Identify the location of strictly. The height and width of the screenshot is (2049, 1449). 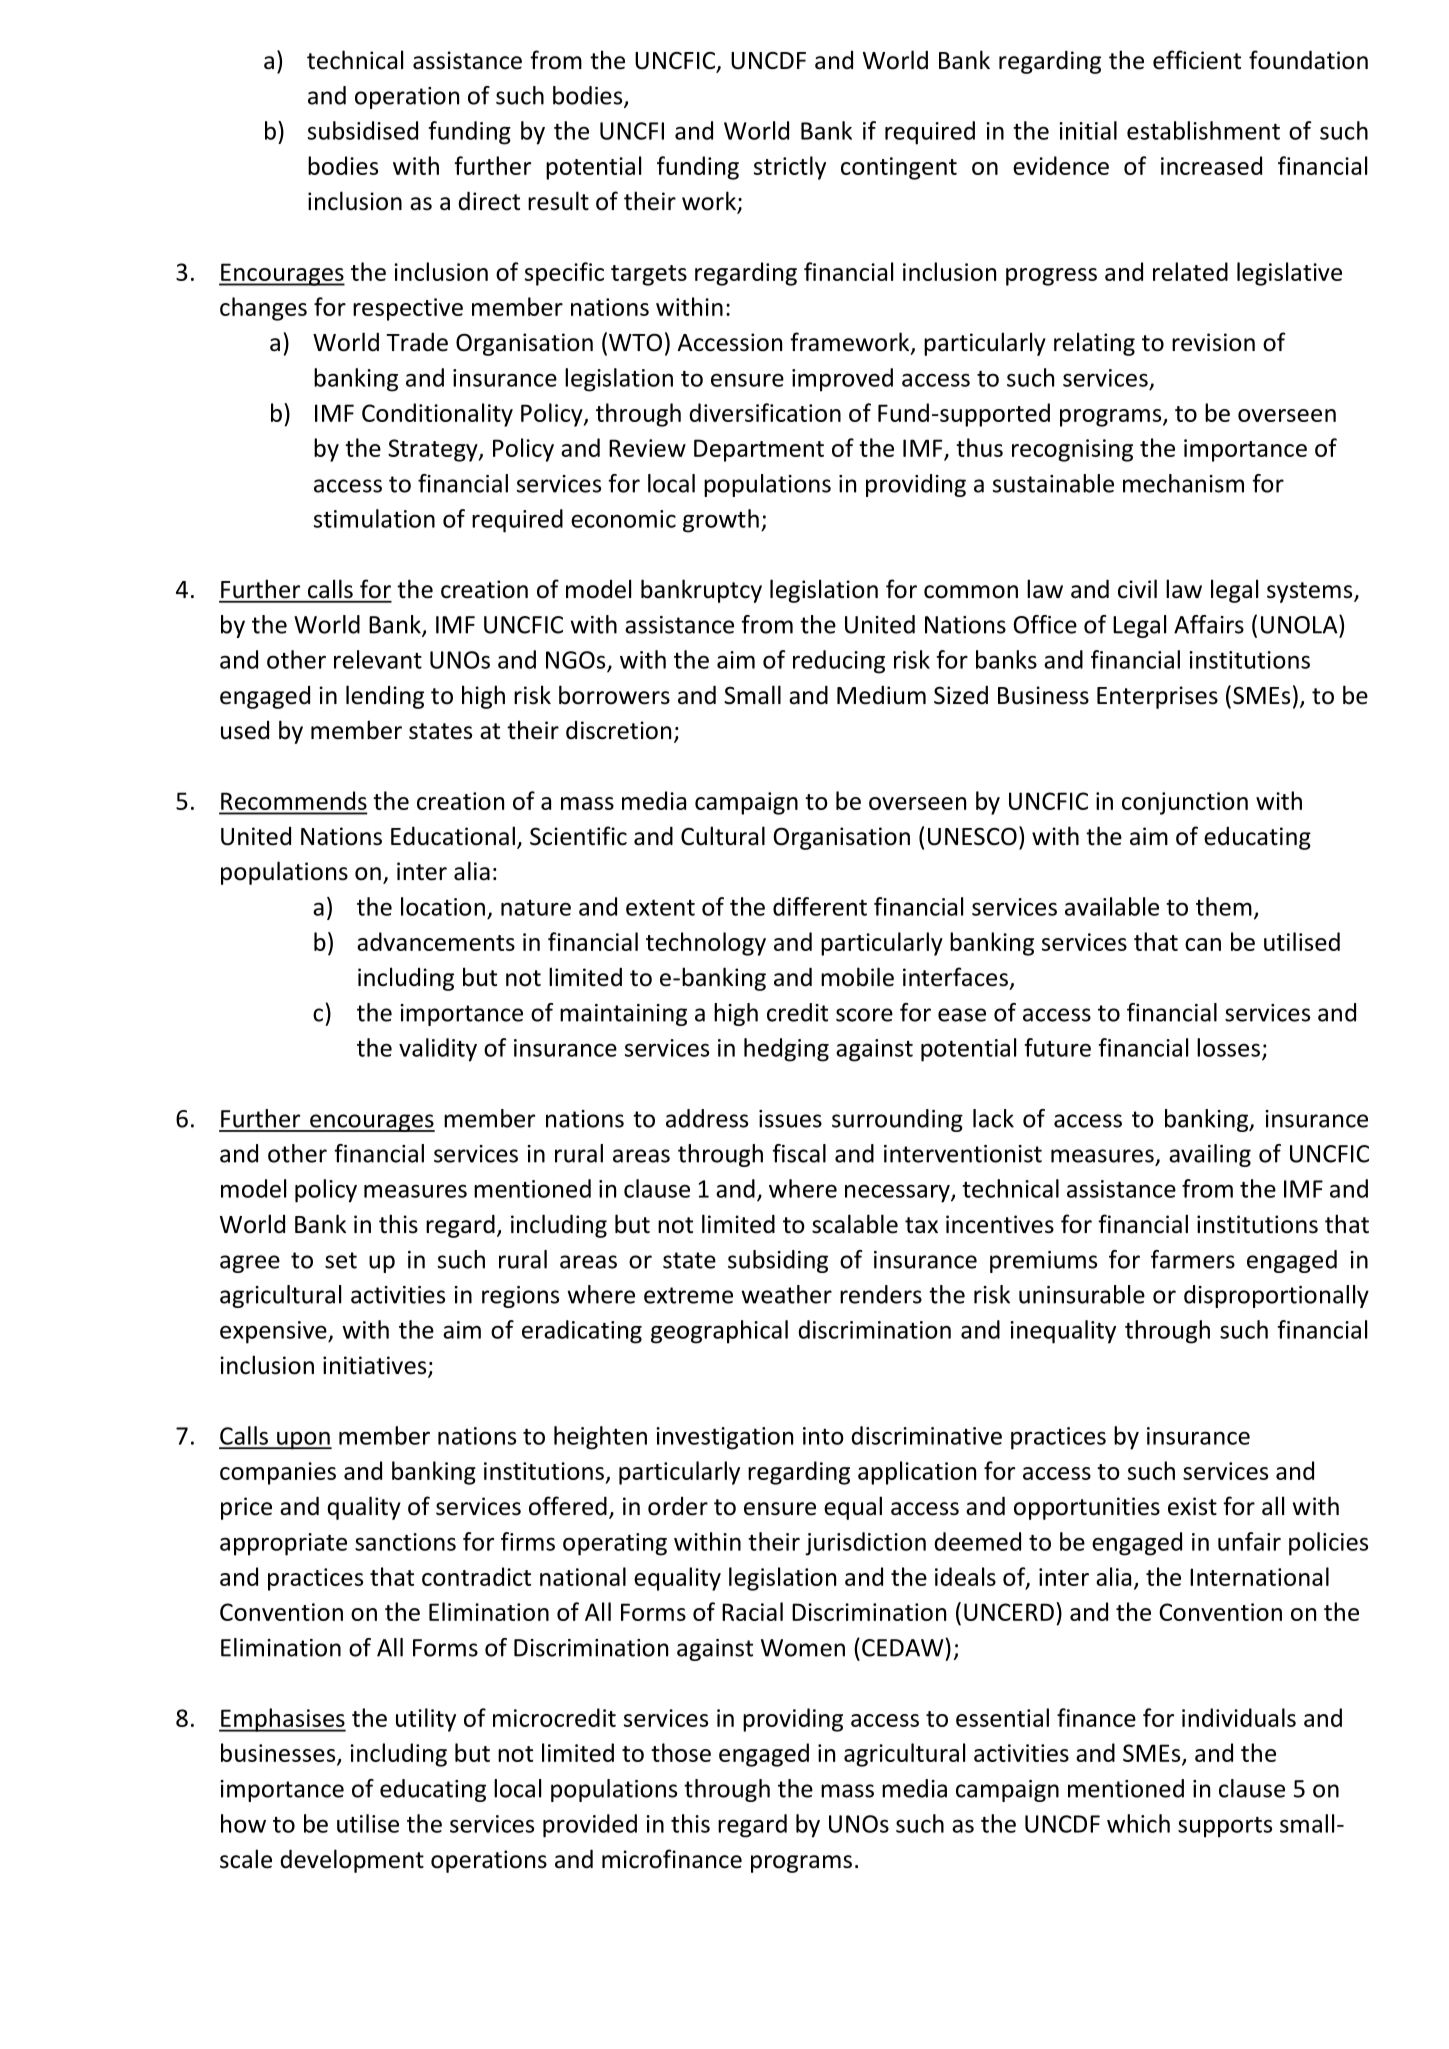
(790, 168).
